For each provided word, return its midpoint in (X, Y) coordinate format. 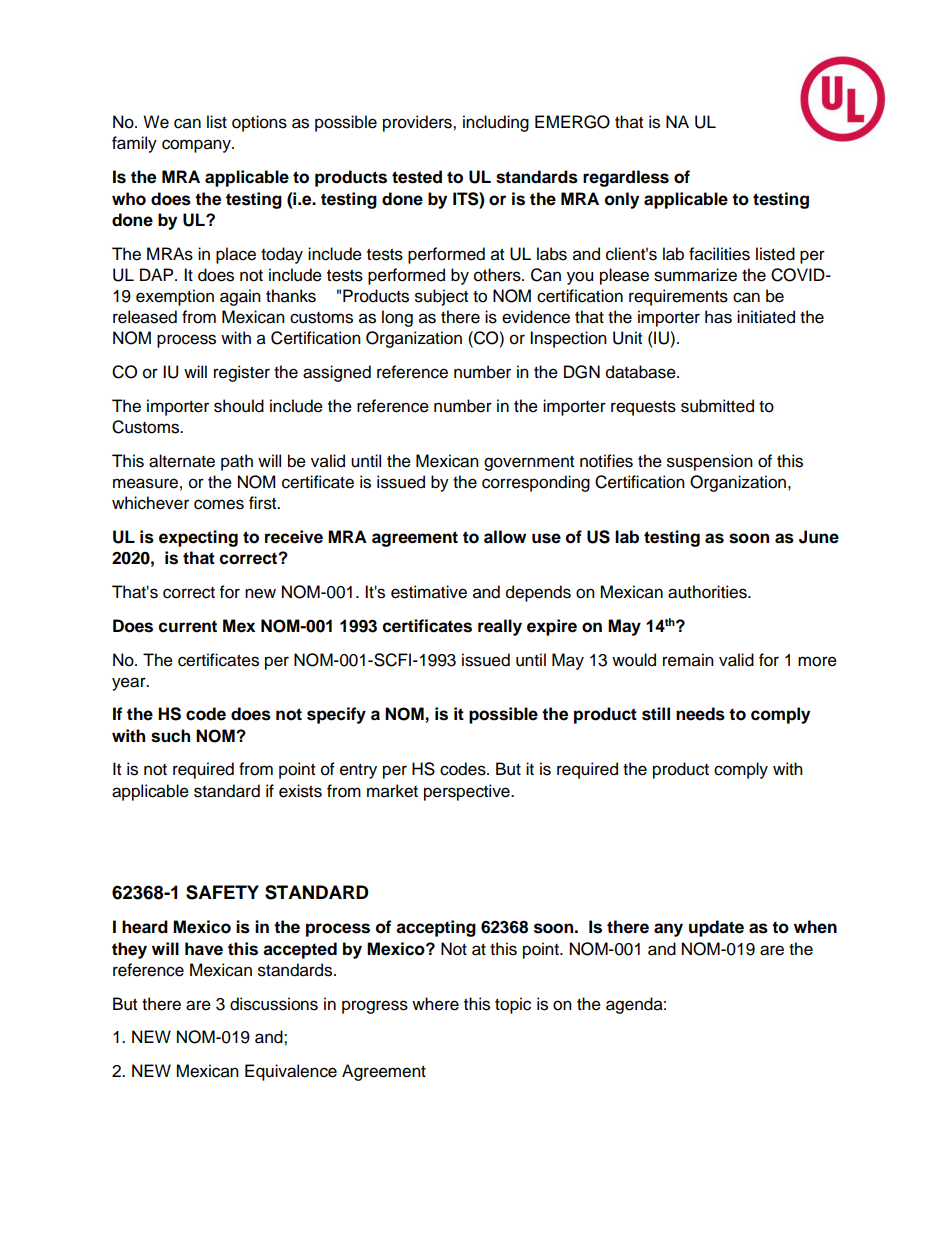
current (188, 626)
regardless (626, 178)
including (496, 123)
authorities (708, 592)
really (500, 627)
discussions (274, 1004)
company (197, 146)
